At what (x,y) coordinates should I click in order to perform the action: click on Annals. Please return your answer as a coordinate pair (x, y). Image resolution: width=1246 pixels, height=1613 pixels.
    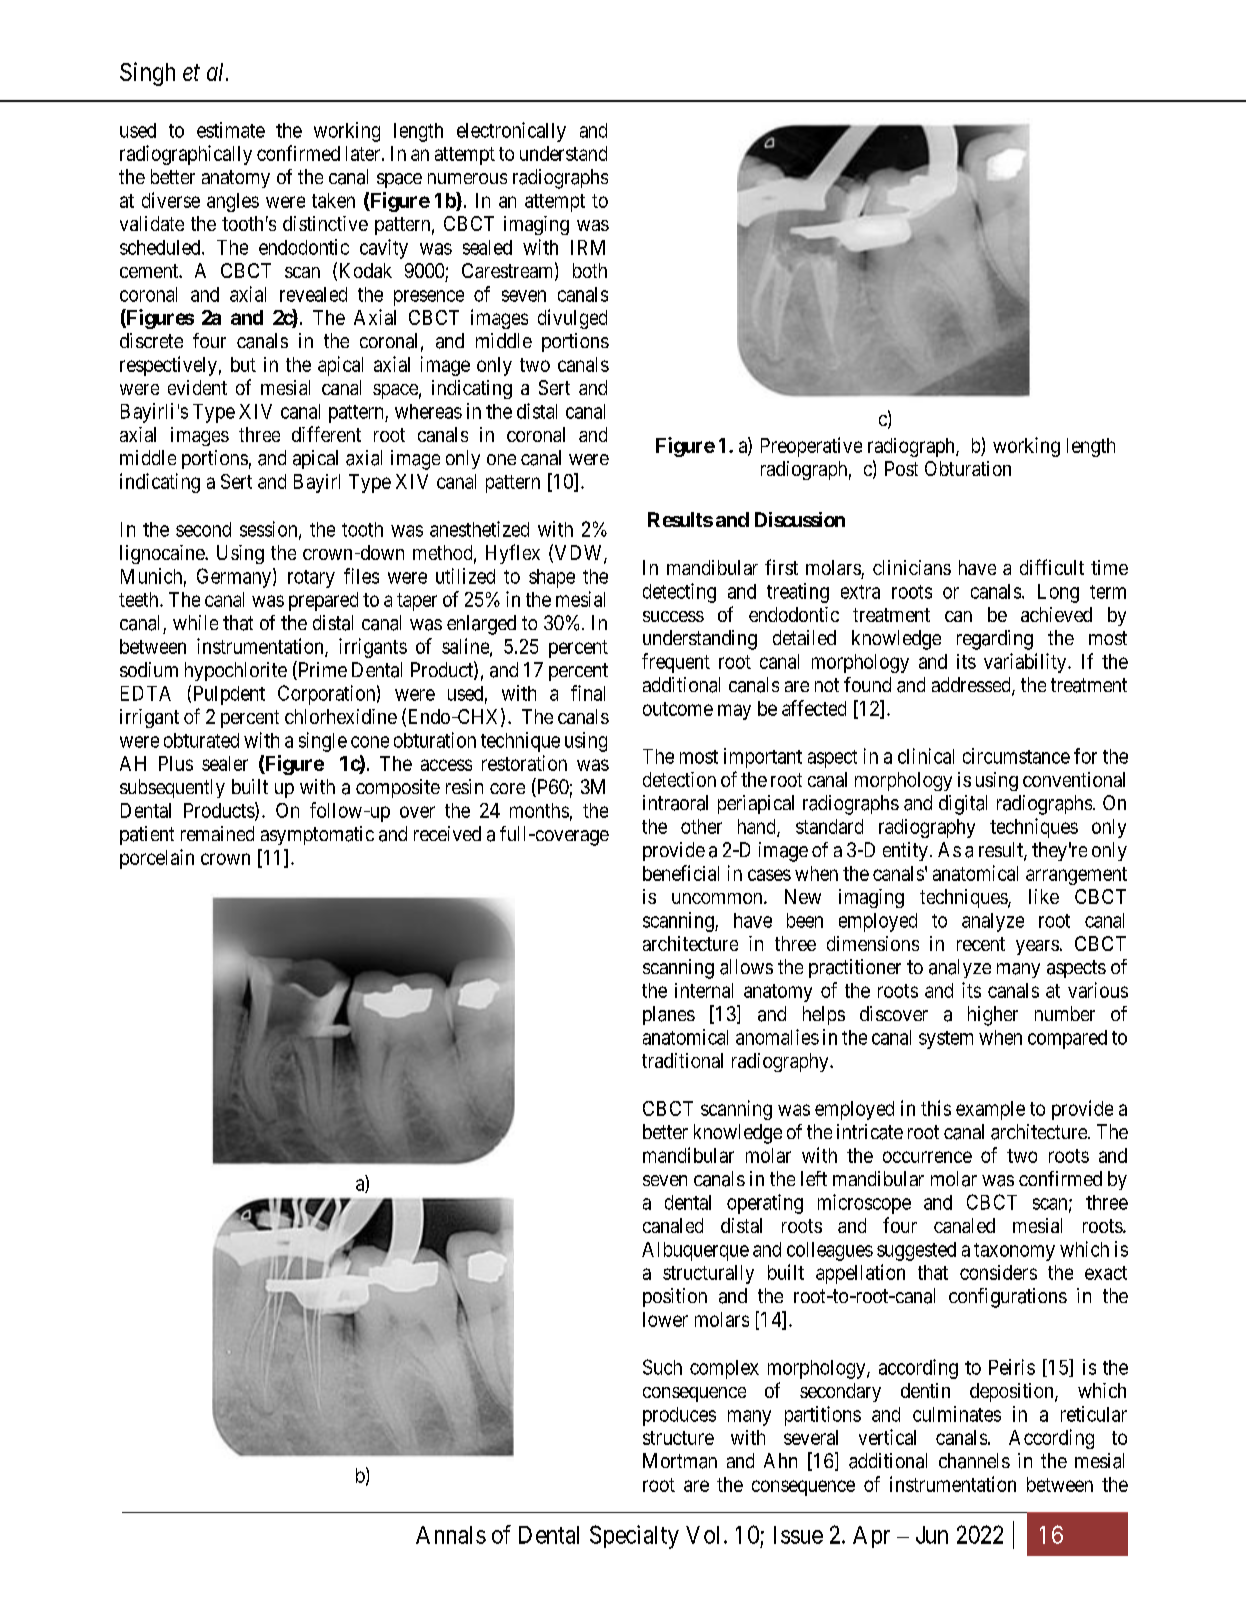
    Looking at the image, I should click on (451, 1535).
